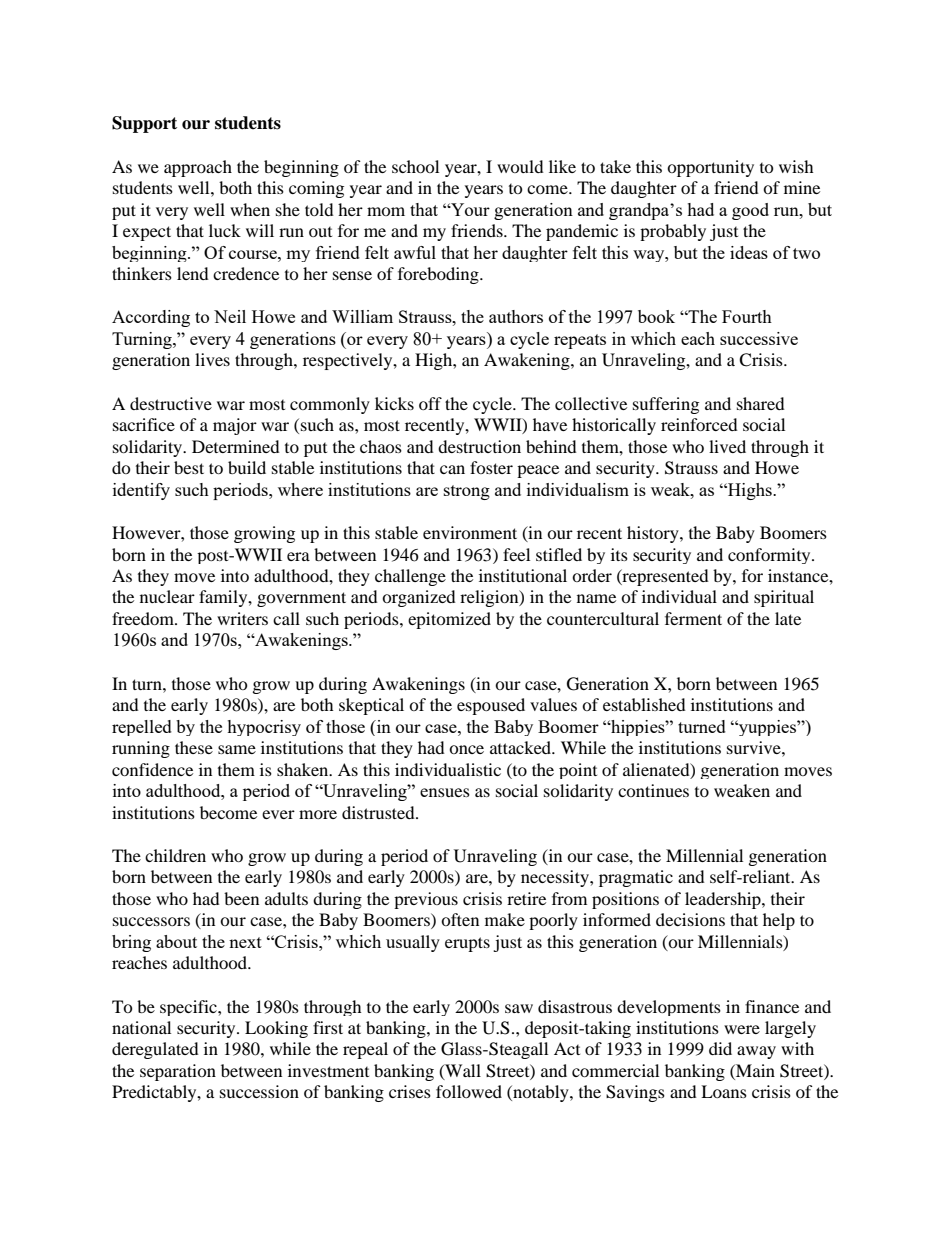 The width and height of the screenshot is (952, 1233). Describe the element at coordinates (693, 618) in the screenshot. I see `ferment` at that location.
